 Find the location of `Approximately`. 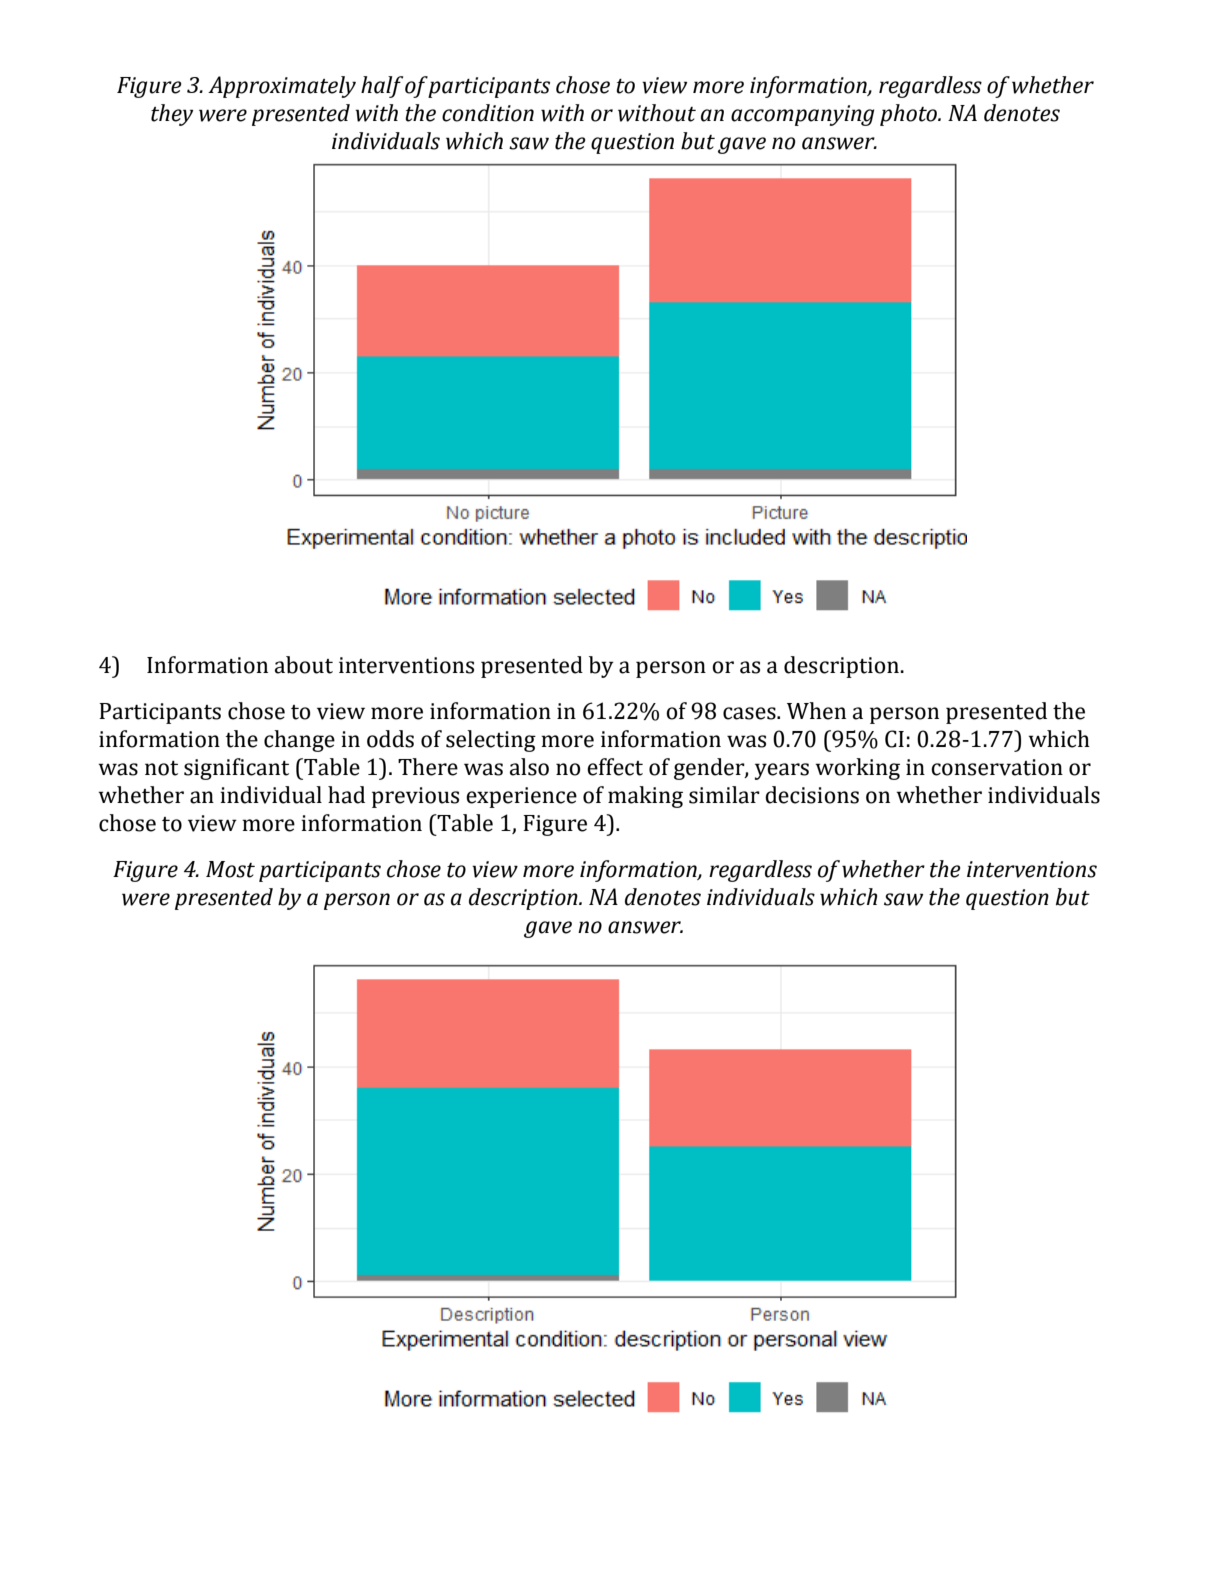

Approximately is located at coordinates (282, 87).
